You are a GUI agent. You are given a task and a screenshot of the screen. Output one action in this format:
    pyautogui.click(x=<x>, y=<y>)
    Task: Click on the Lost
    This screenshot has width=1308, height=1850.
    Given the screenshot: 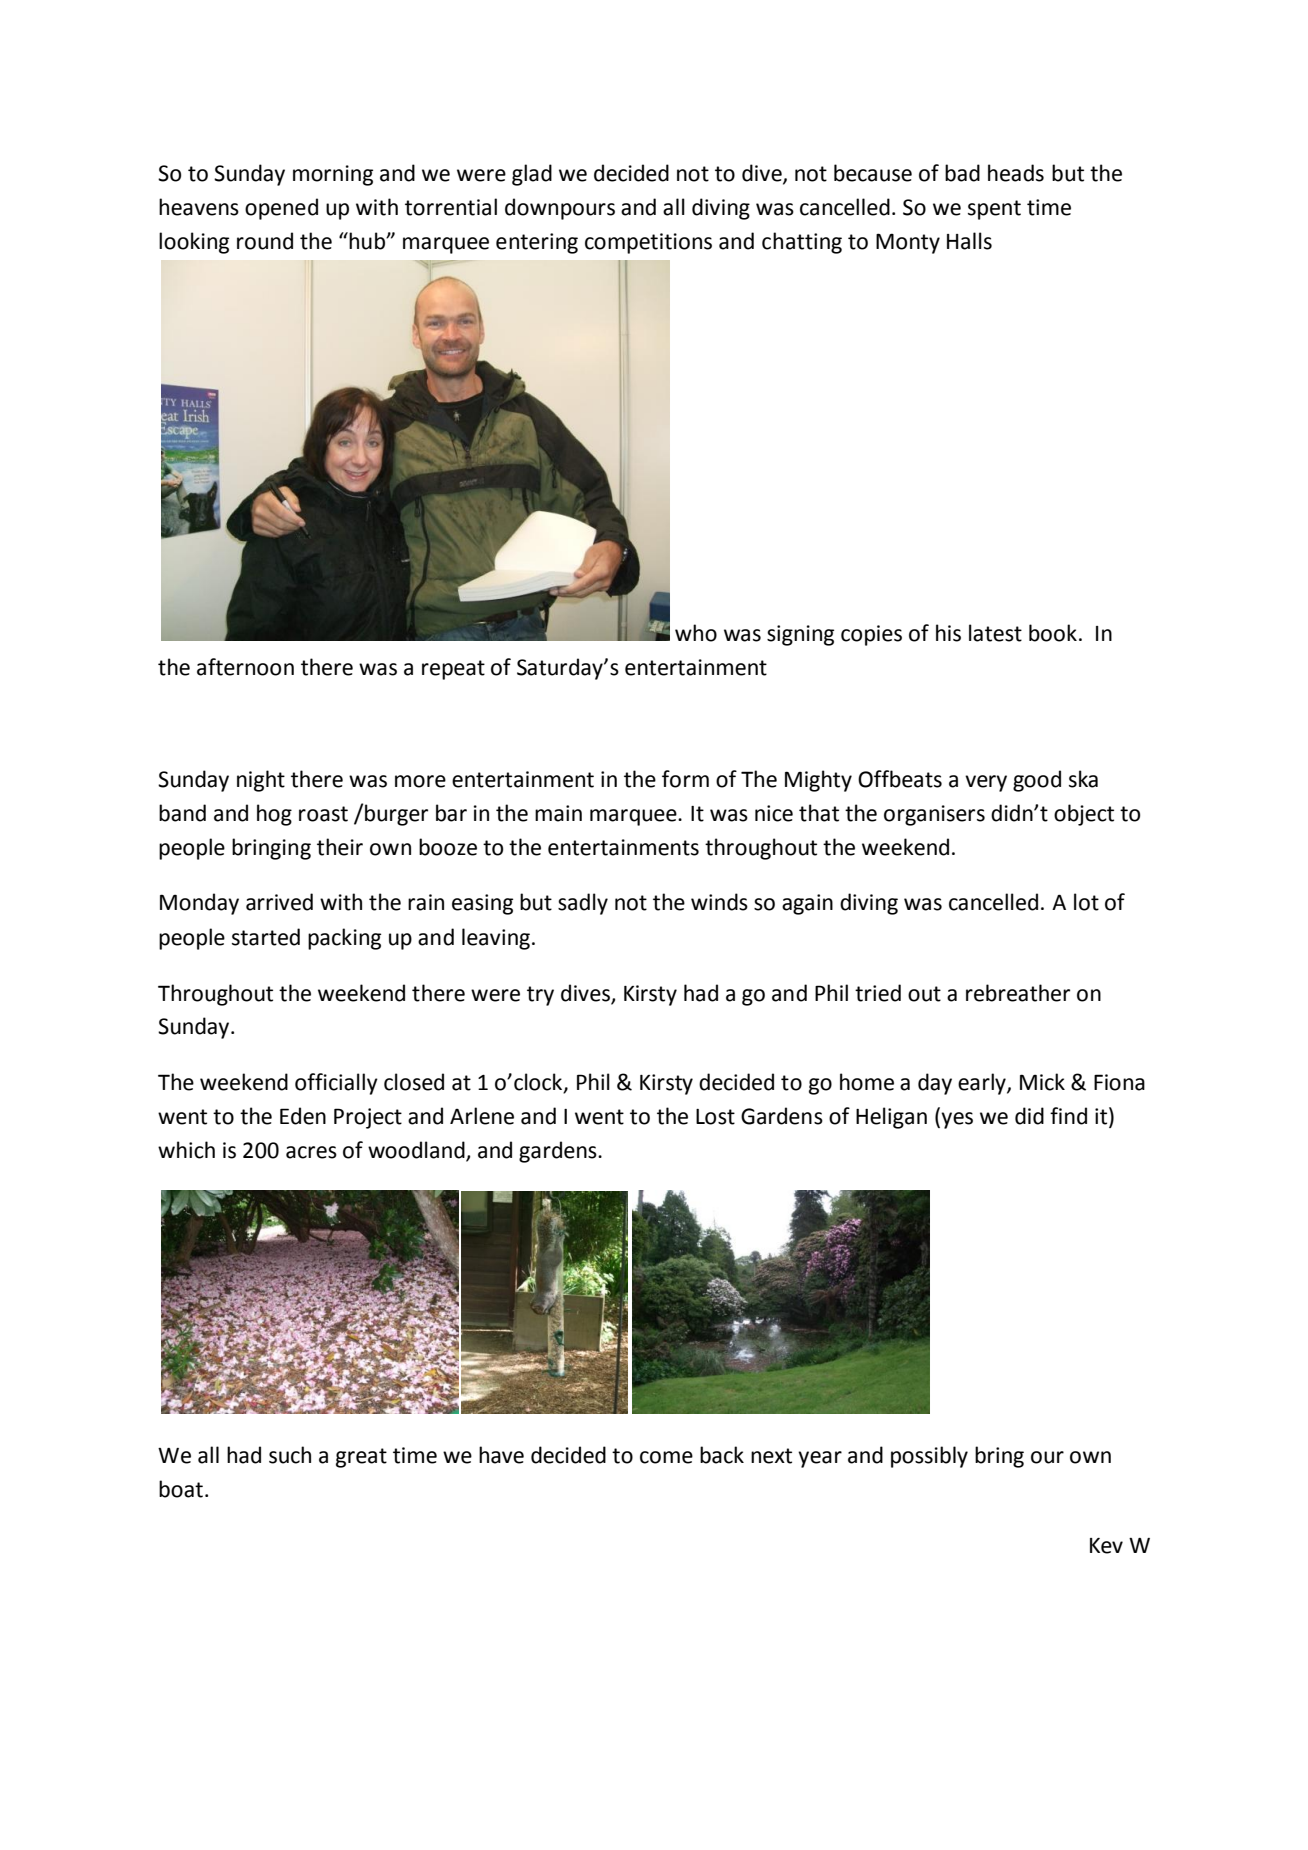 What is the action you would take?
    pyautogui.click(x=715, y=1117)
